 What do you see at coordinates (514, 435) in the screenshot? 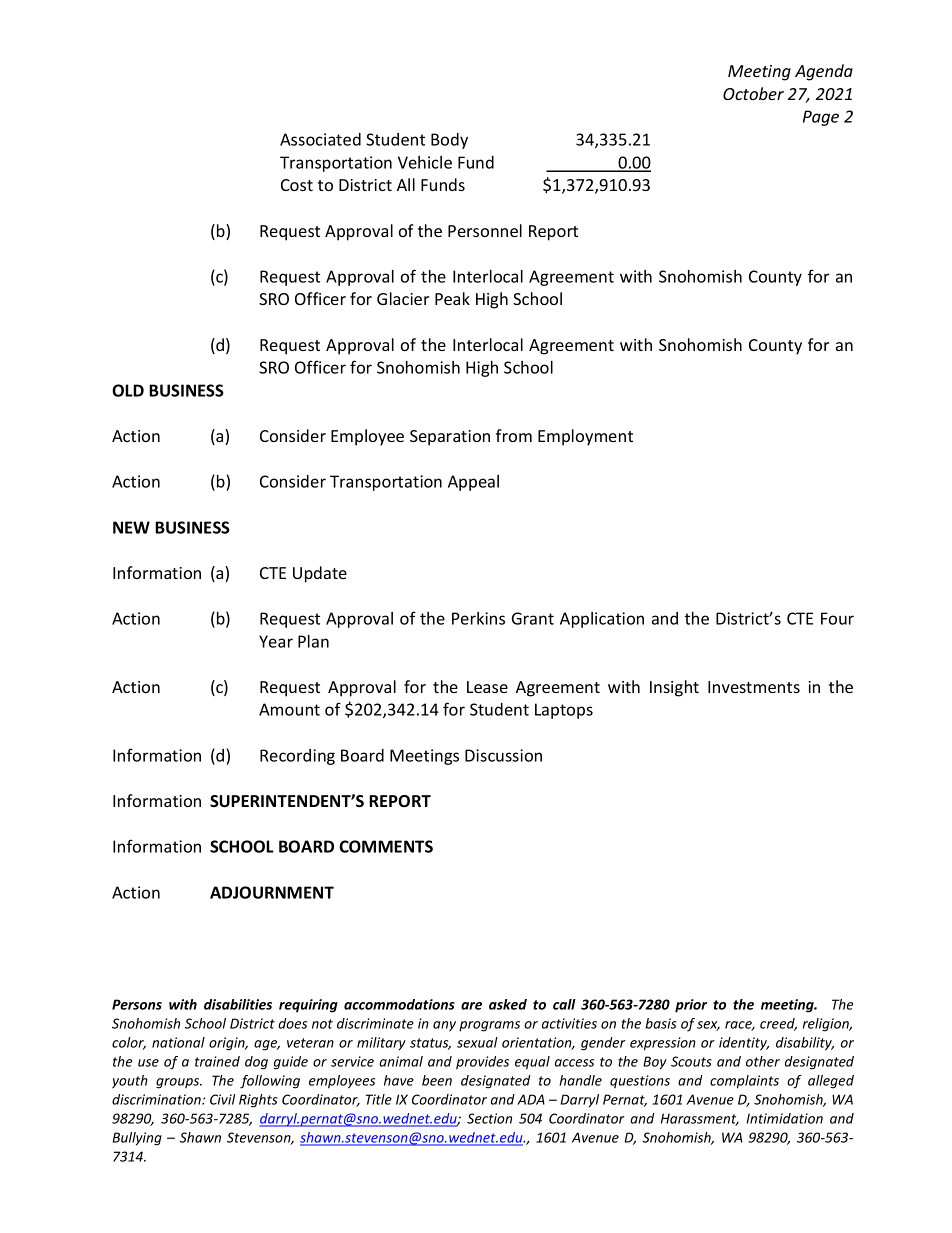
I see `from` at bounding box center [514, 435].
